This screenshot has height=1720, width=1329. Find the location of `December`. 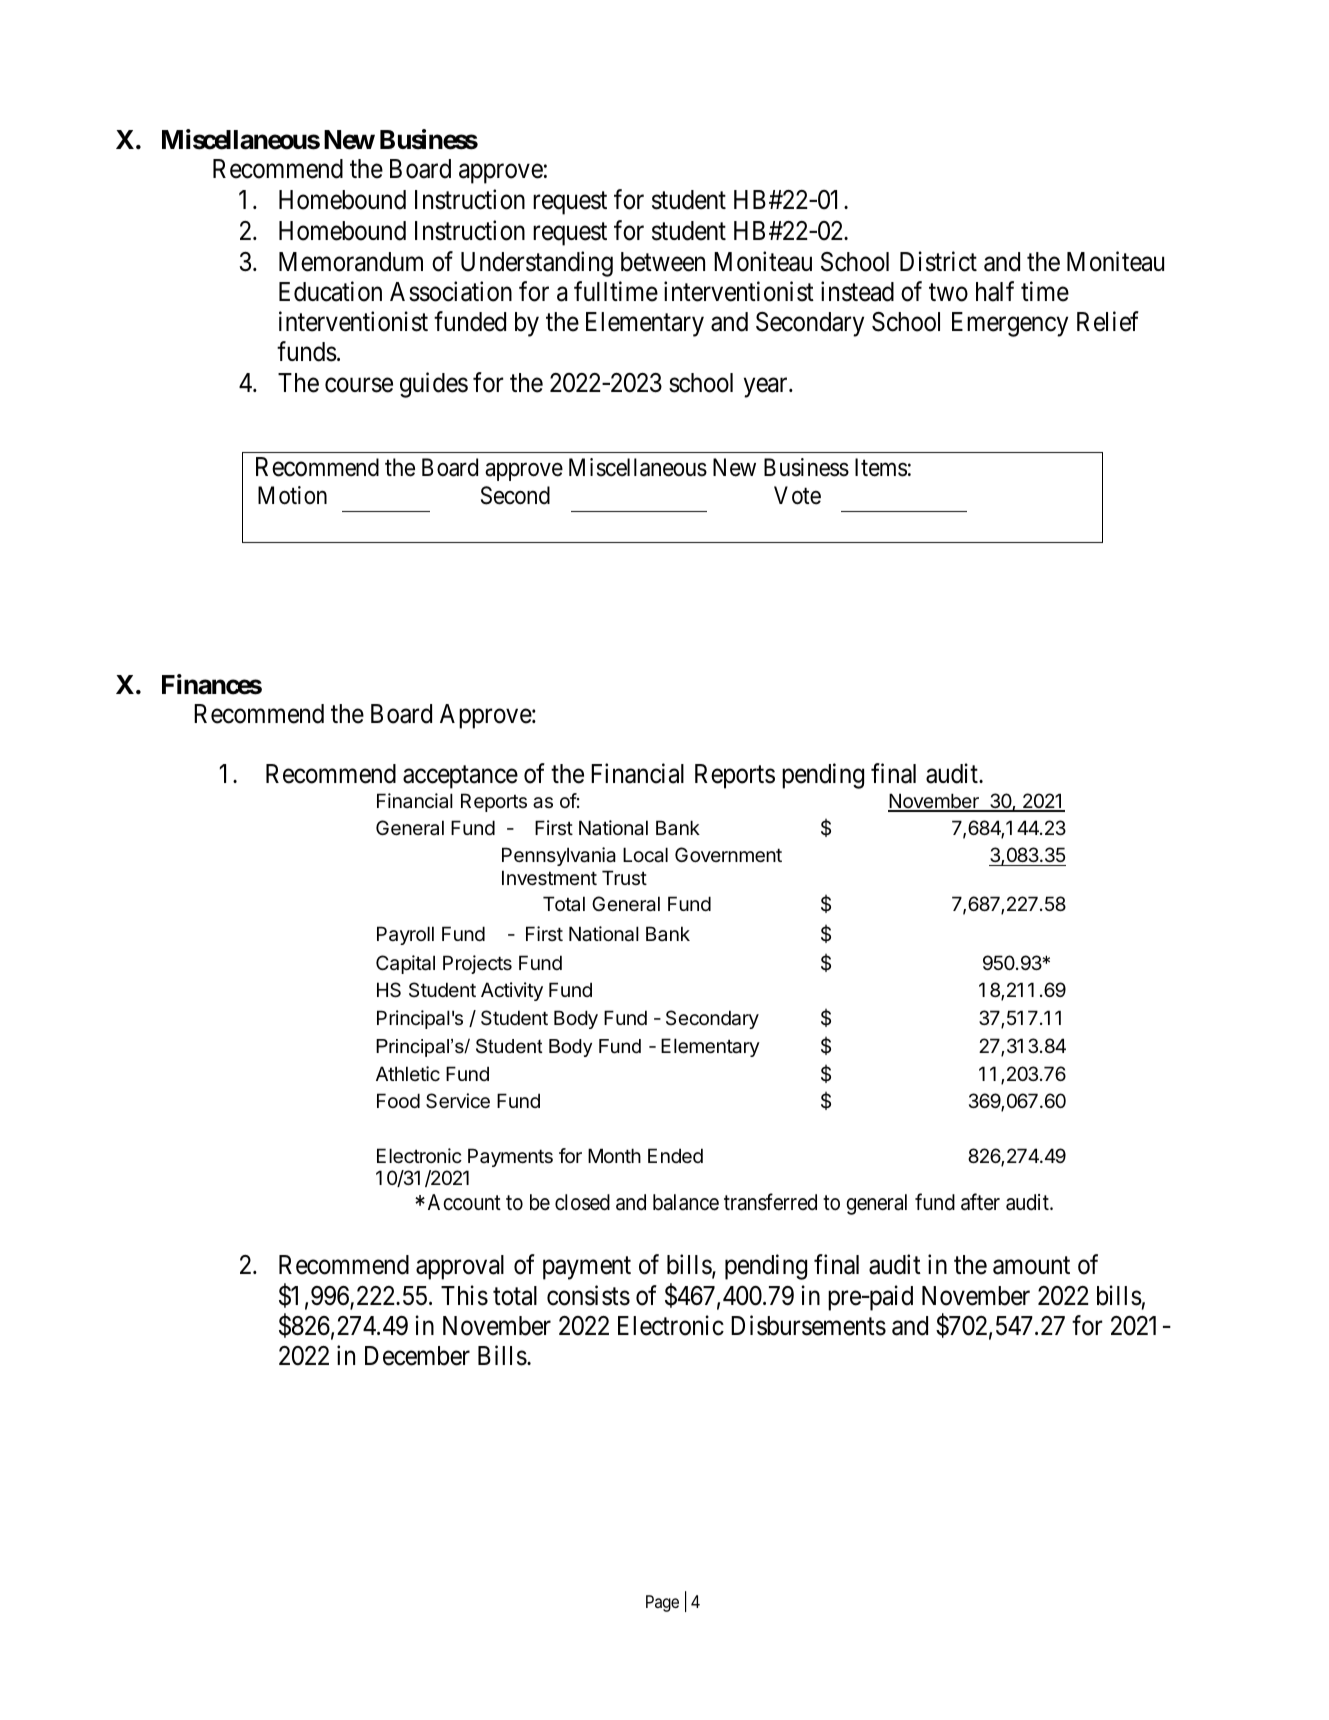

December is located at coordinates (417, 1356).
